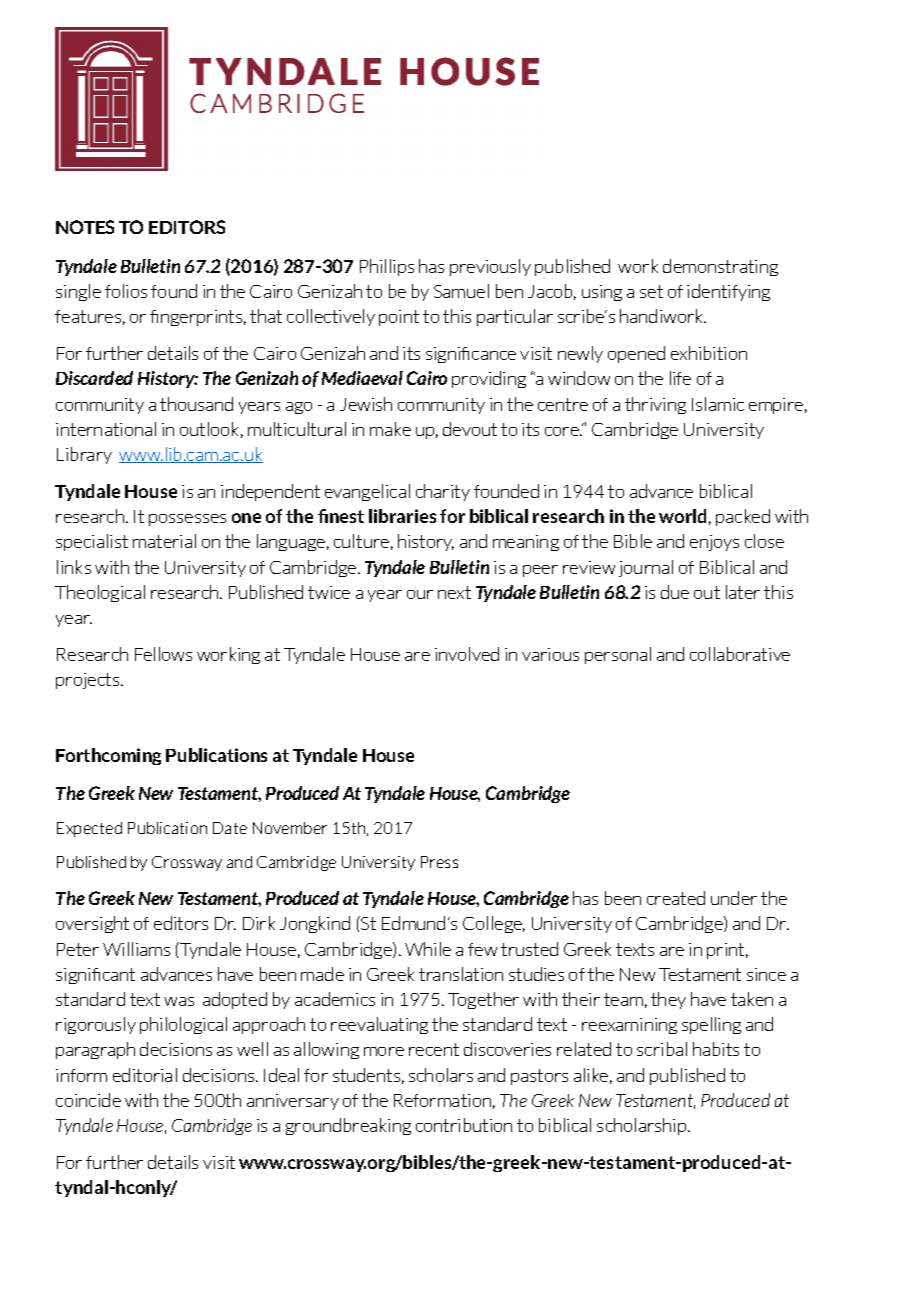 This page has height=1308, width=924. Describe the element at coordinates (387, 267) in the page. I see `Phillips` at that location.
